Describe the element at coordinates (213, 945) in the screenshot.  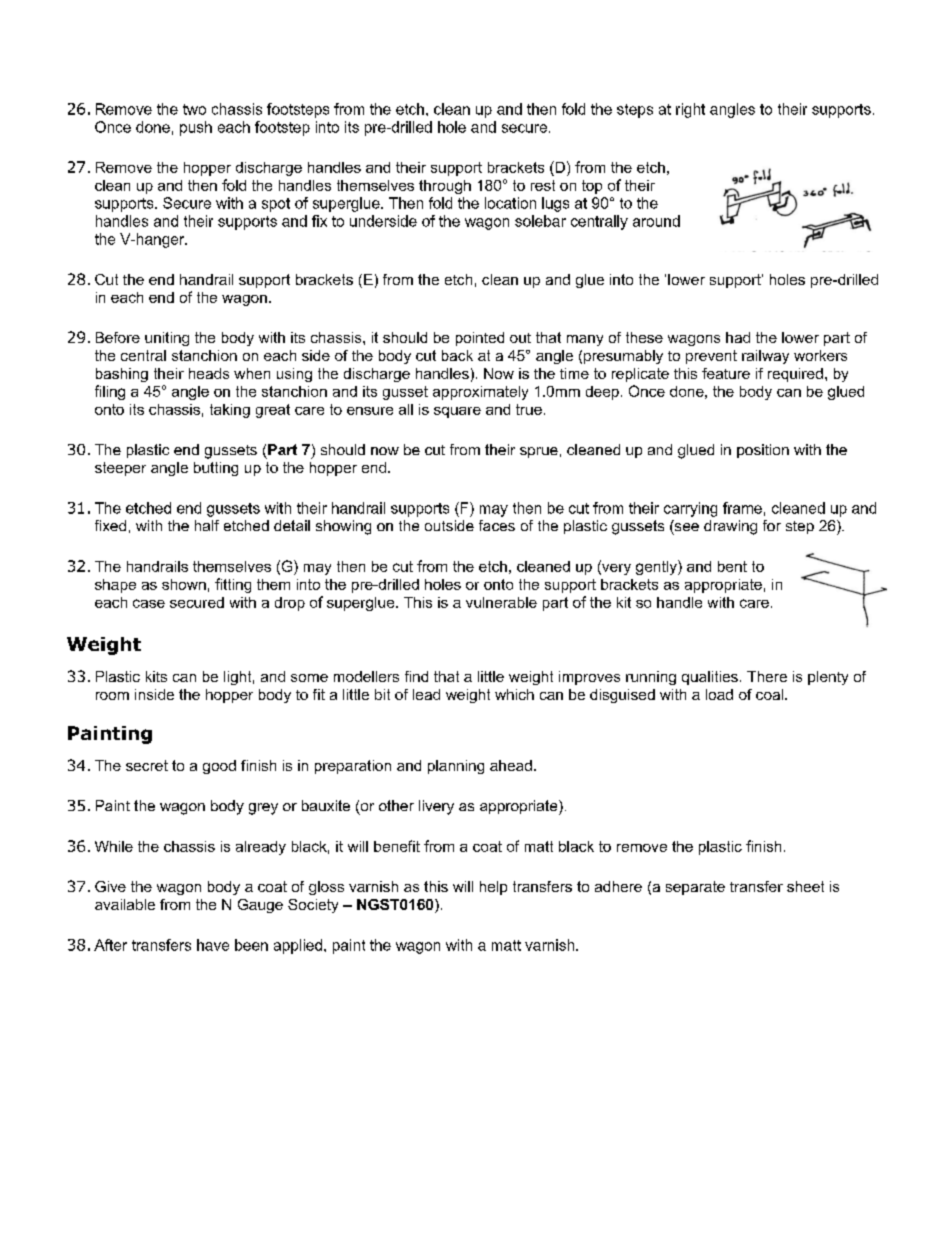
I see `have` at that location.
